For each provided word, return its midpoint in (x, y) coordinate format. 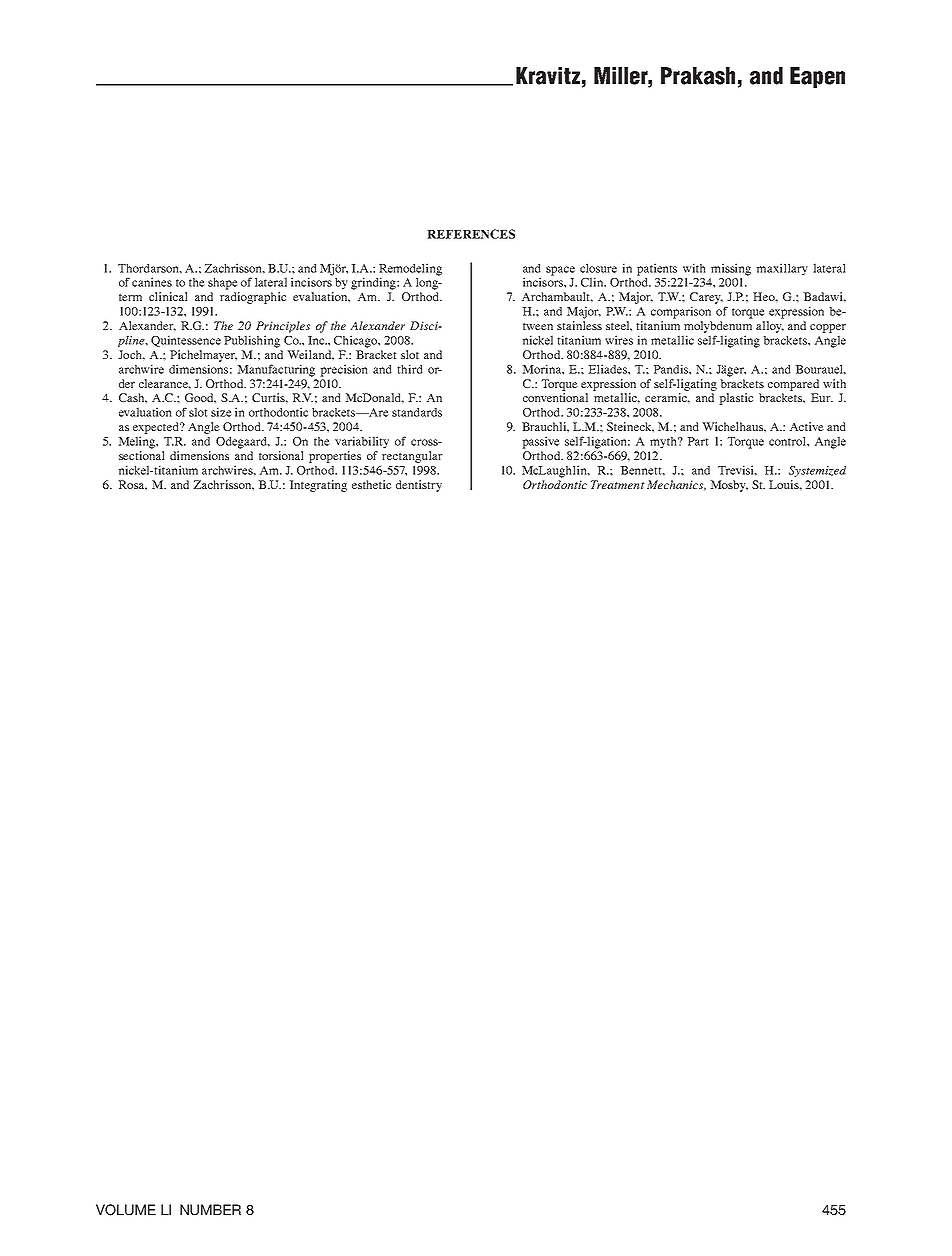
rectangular (412, 457)
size (221, 412)
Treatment (618, 484)
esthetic (371, 484)
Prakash (698, 76)
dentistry (419, 486)
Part (698, 441)
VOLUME (126, 1210)
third (410, 369)
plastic (736, 399)
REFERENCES (471, 234)
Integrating (318, 486)
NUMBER (210, 1210)
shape (223, 284)
